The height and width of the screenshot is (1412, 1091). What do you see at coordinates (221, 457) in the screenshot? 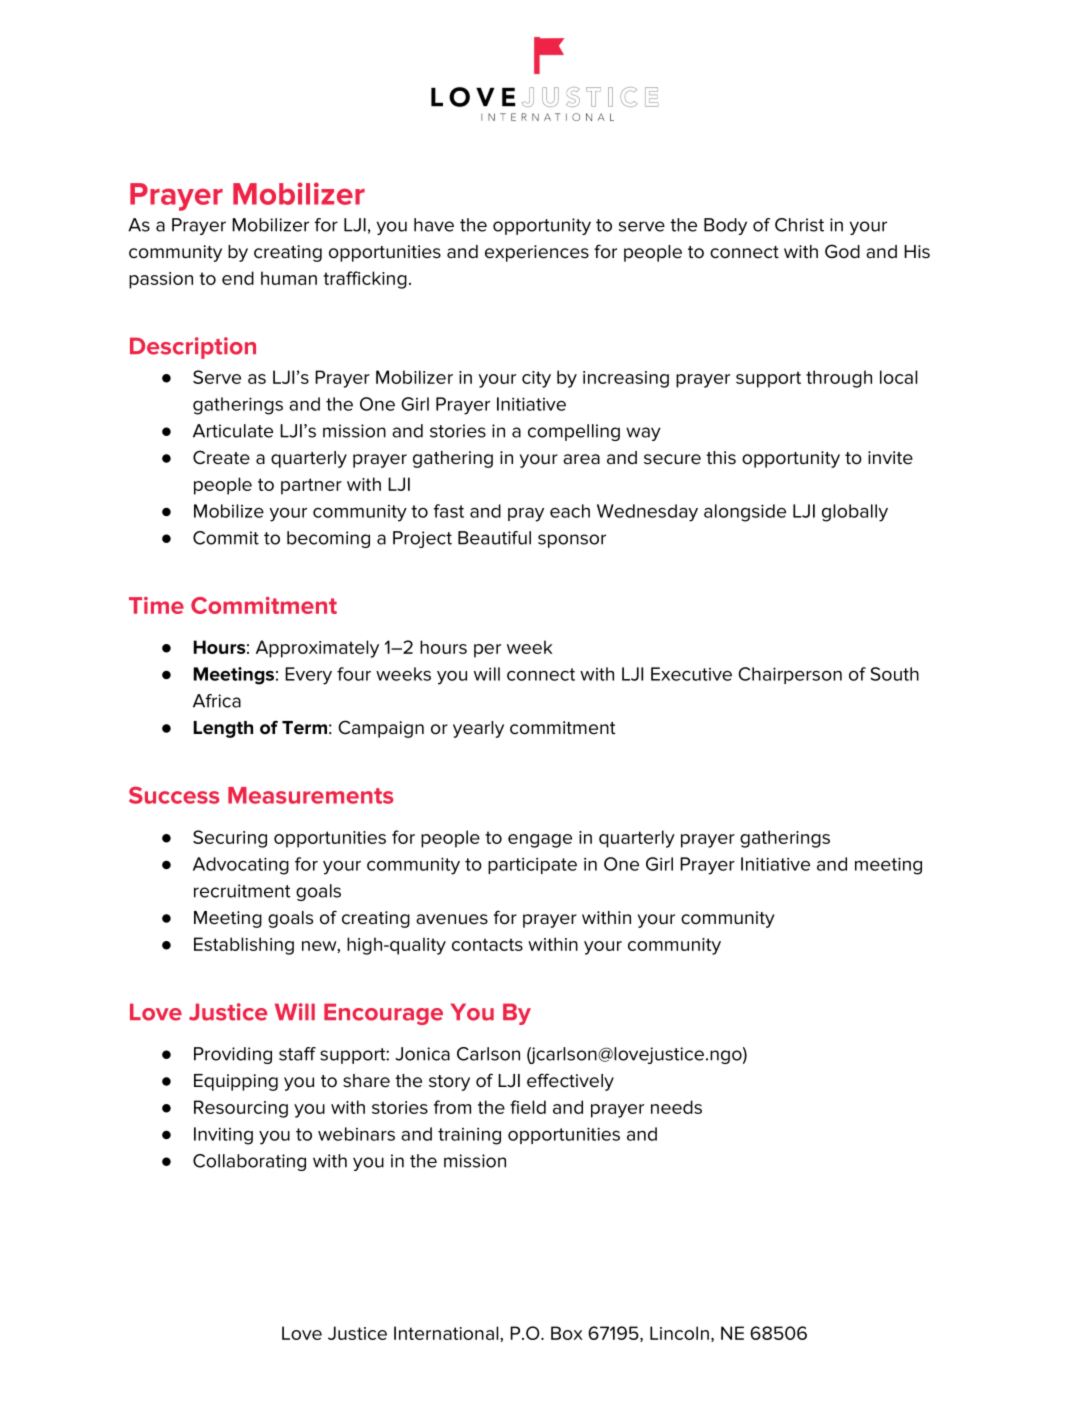
I see `Create` at bounding box center [221, 457].
